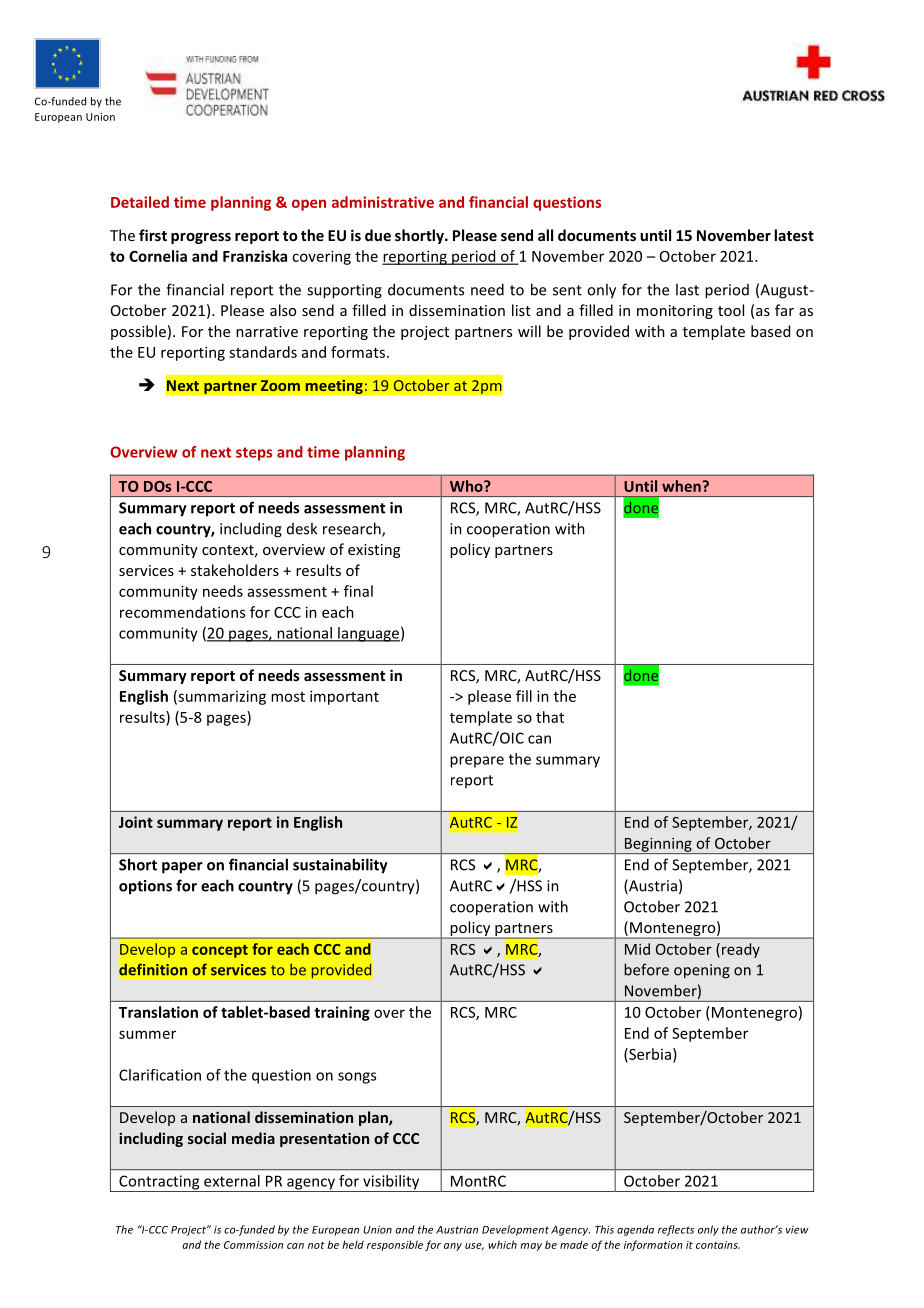 Image resolution: width=924 pixels, height=1308 pixels. Describe the element at coordinates (220, 951) in the page. I see `concept` at that location.
